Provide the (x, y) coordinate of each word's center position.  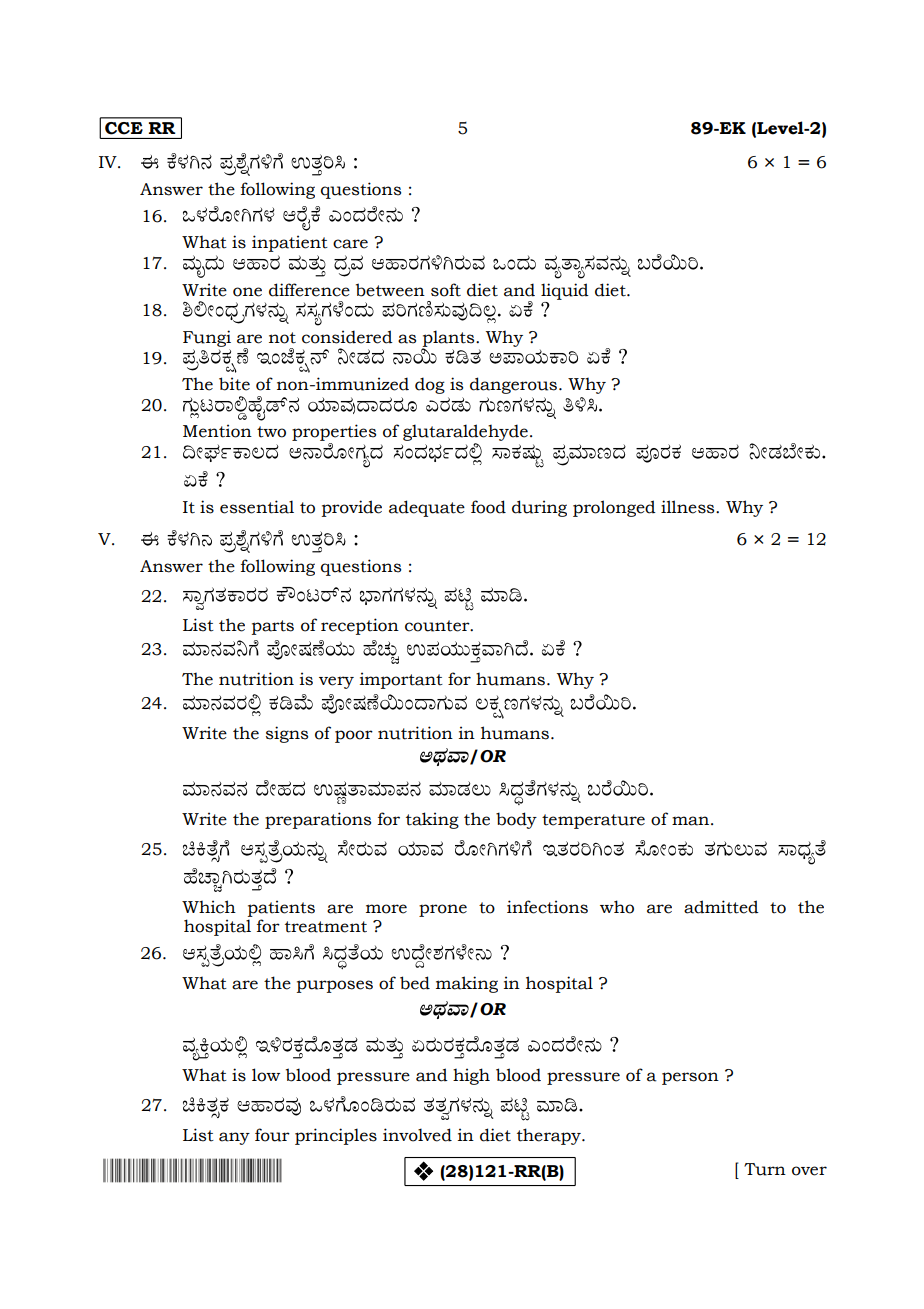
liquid (565, 291)
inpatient (290, 243)
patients (281, 908)
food (488, 507)
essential (257, 507)
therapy (550, 1136)
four (272, 1135)
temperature (593, 821)
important (401, 680)
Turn (765, 1169)
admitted (721, 907)
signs (287, 734)
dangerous (513, 385)
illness (689, 507)
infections (547, 907)
